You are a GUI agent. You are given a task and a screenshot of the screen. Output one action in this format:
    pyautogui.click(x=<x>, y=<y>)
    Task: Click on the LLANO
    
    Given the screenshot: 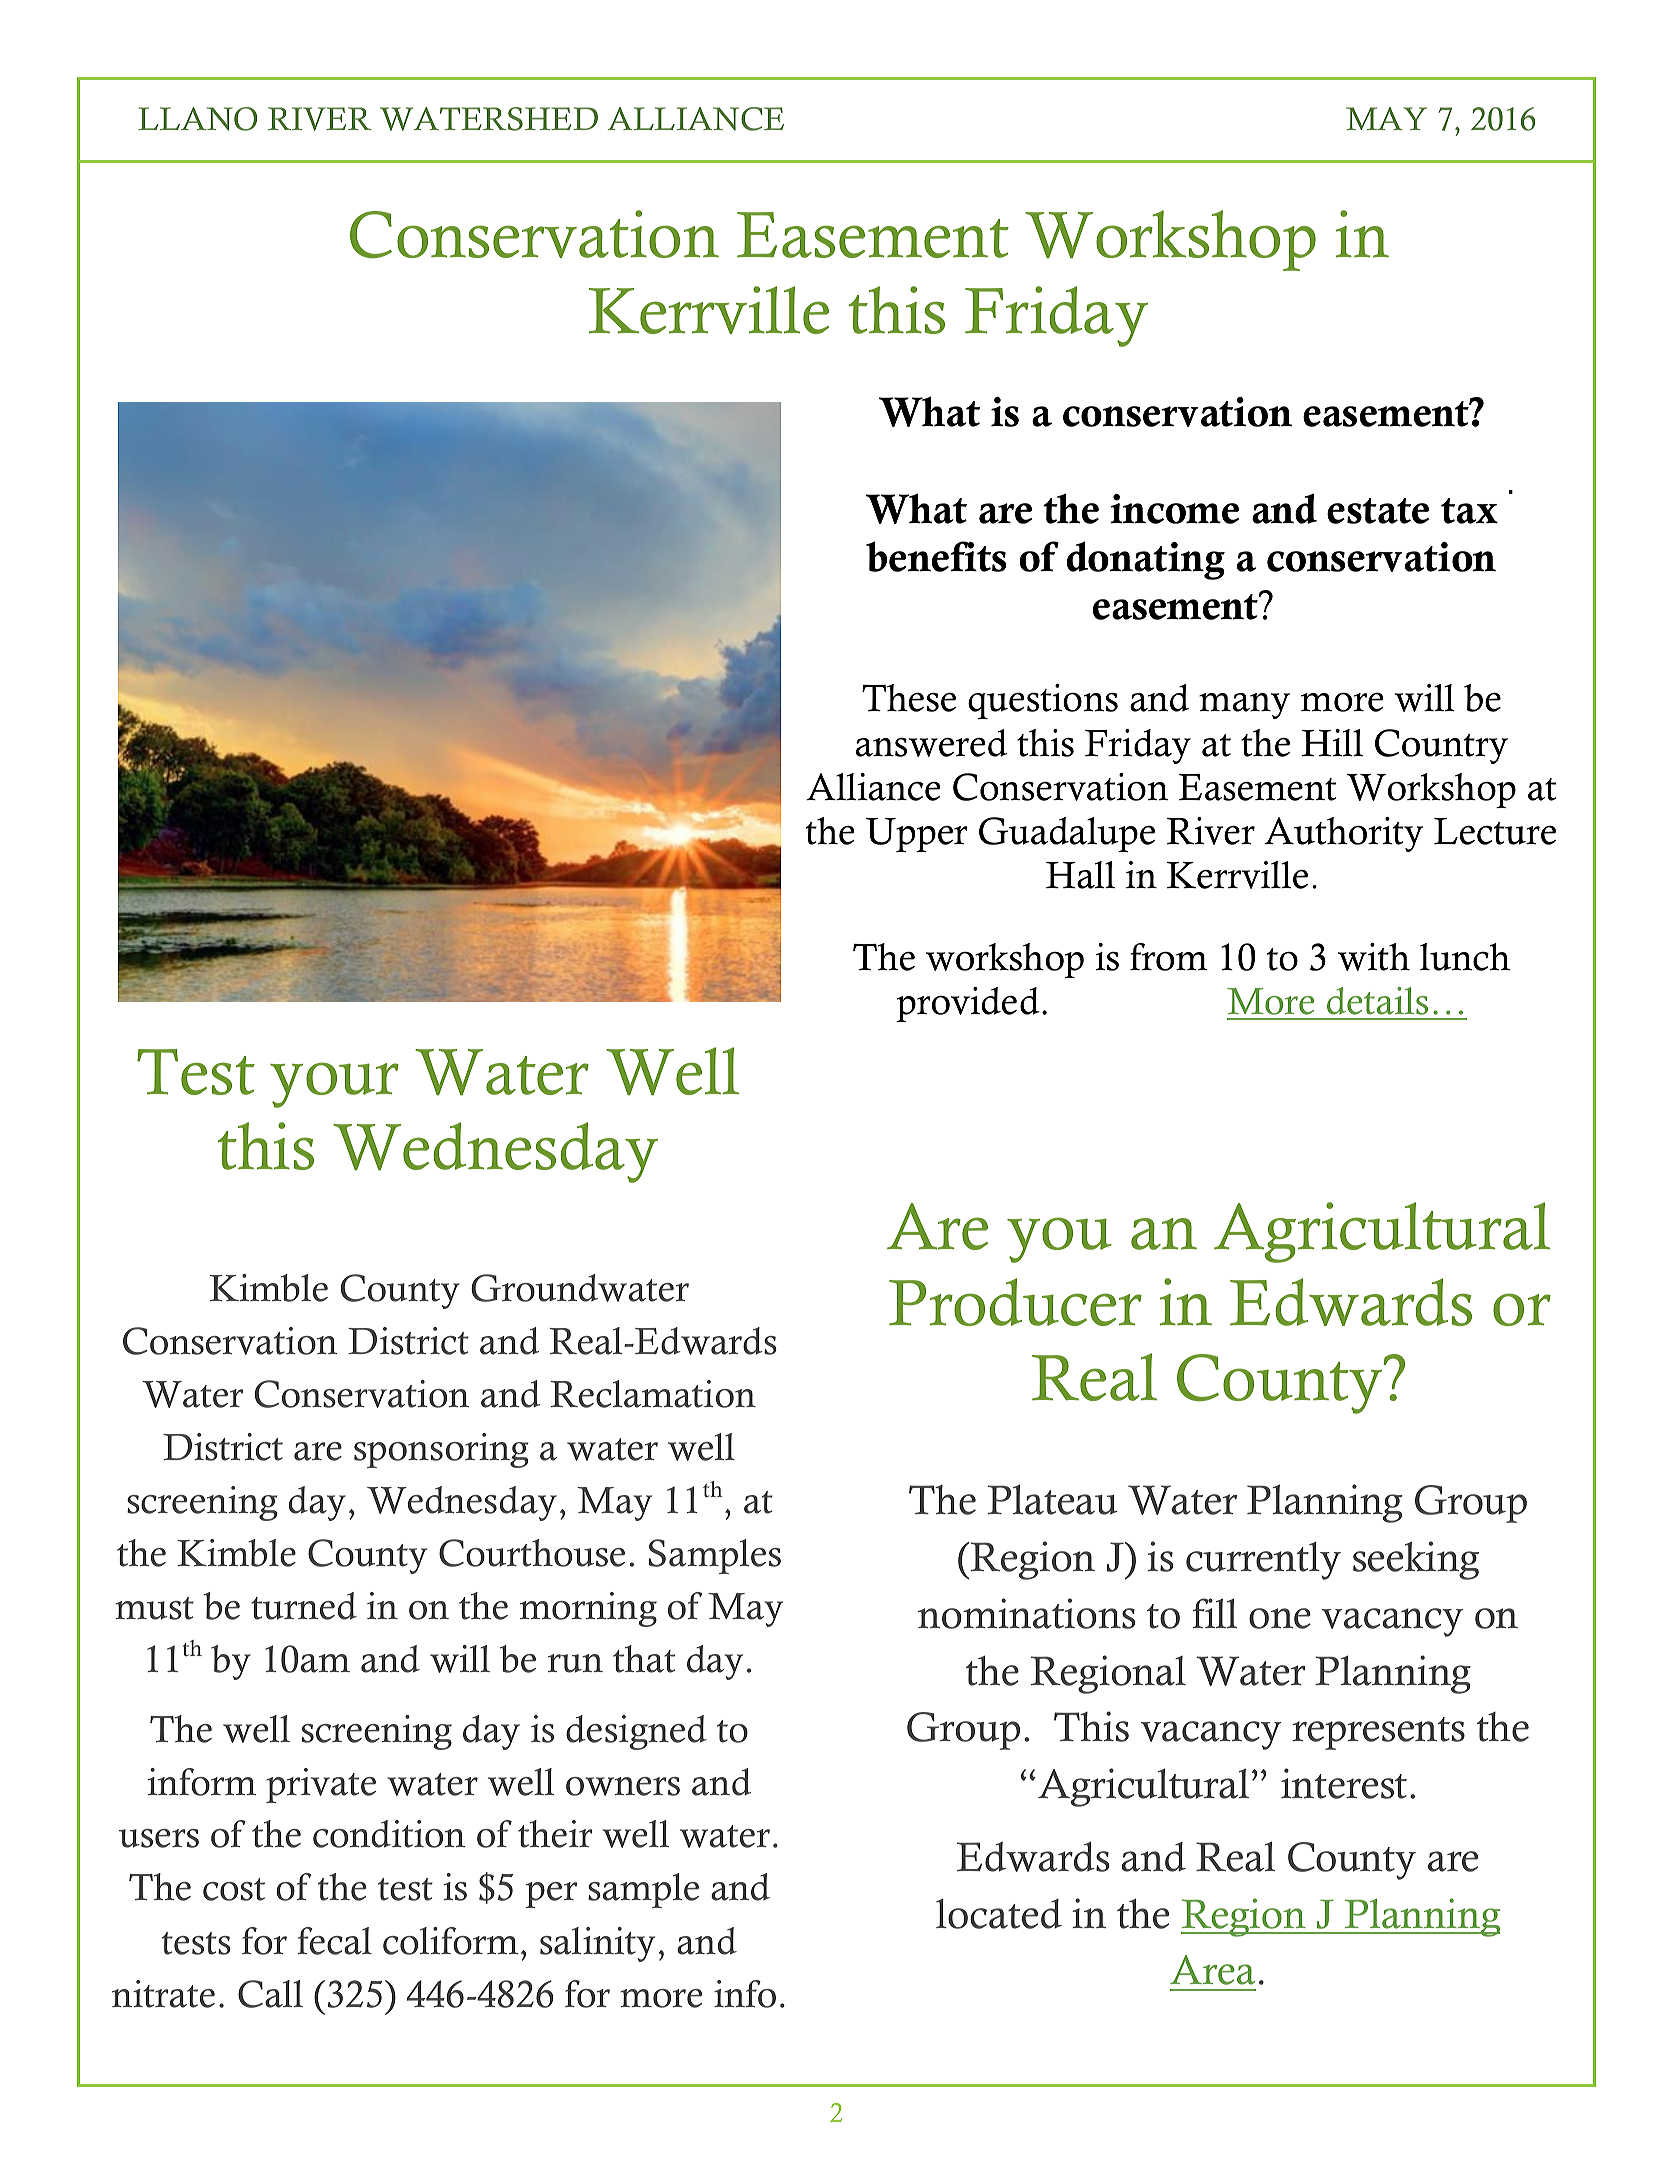 What is the action you would take?
    pyautogui.click(x=197, y=119)
